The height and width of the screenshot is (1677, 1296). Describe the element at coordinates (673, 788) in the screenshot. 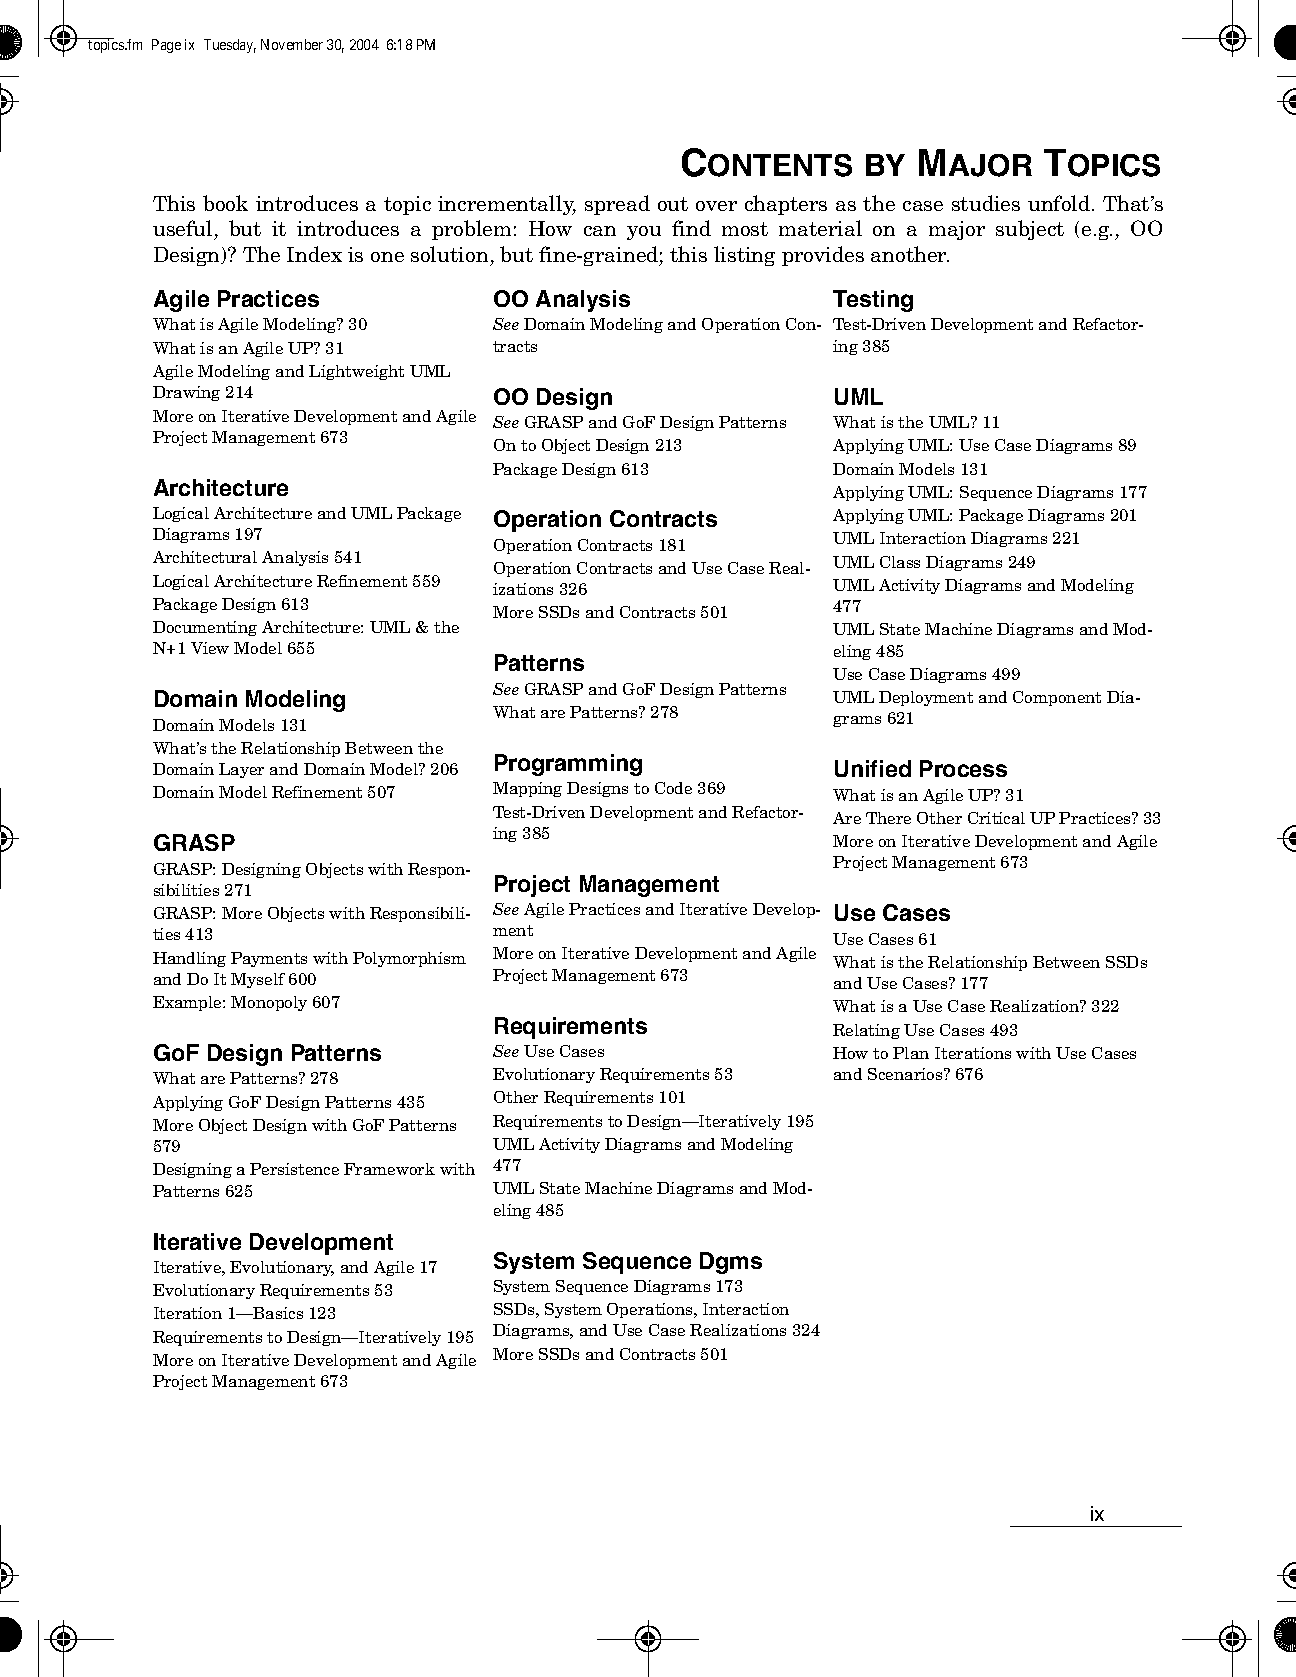

I see `Code` at that location.
